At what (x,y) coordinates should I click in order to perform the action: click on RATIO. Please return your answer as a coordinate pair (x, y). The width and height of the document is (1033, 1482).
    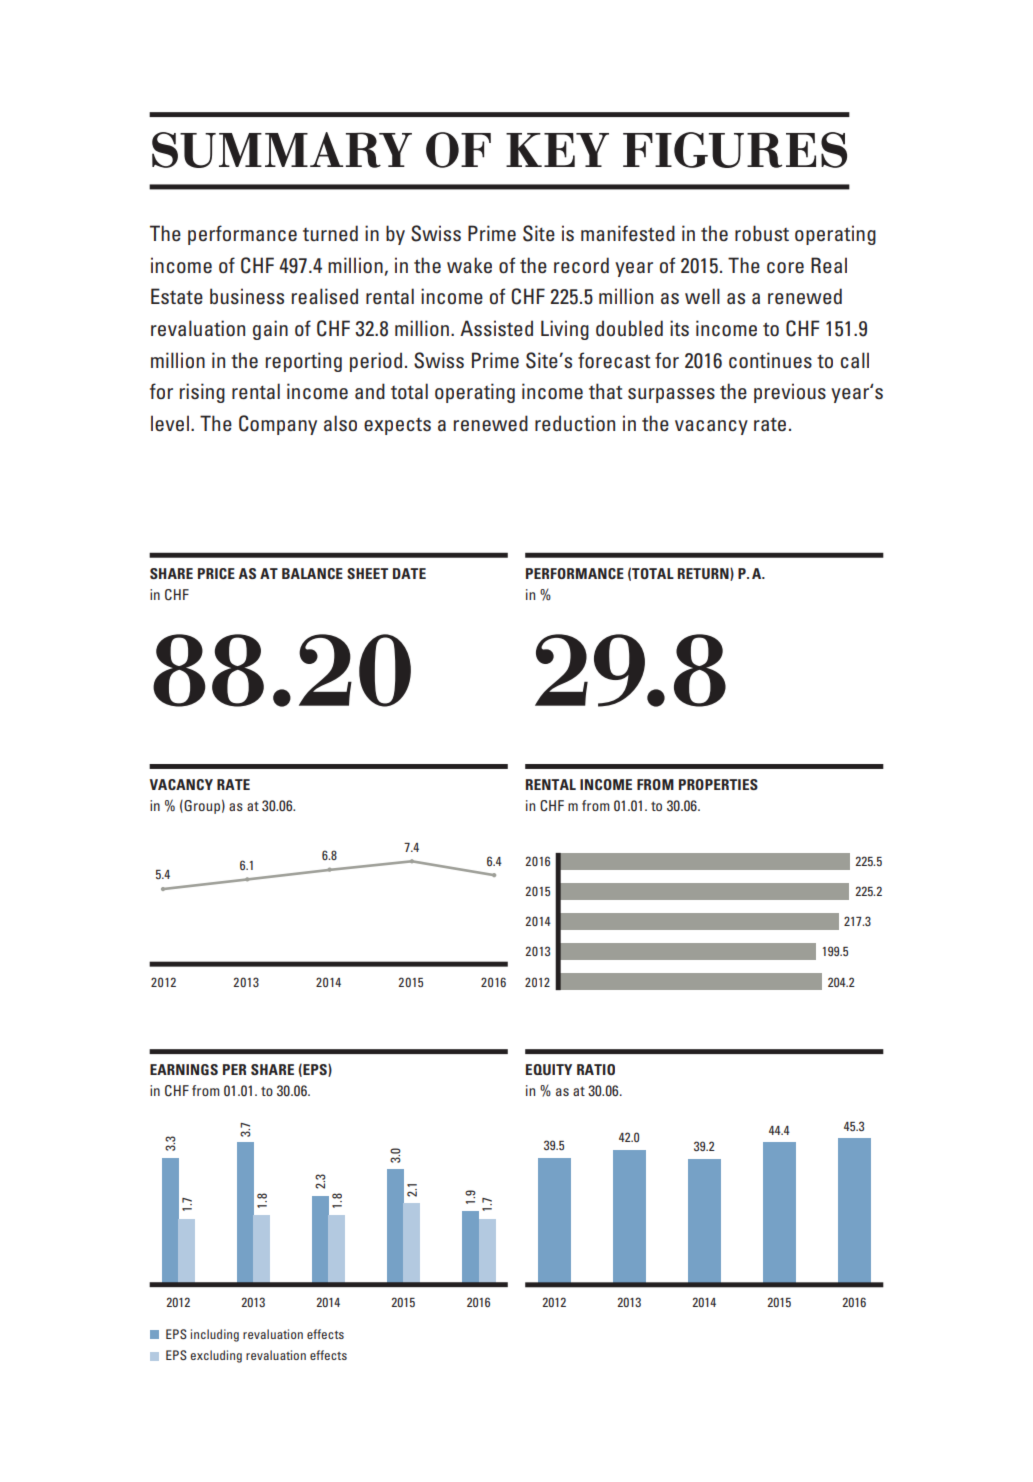
    Looking at the image, I should click on (596, 1069).
